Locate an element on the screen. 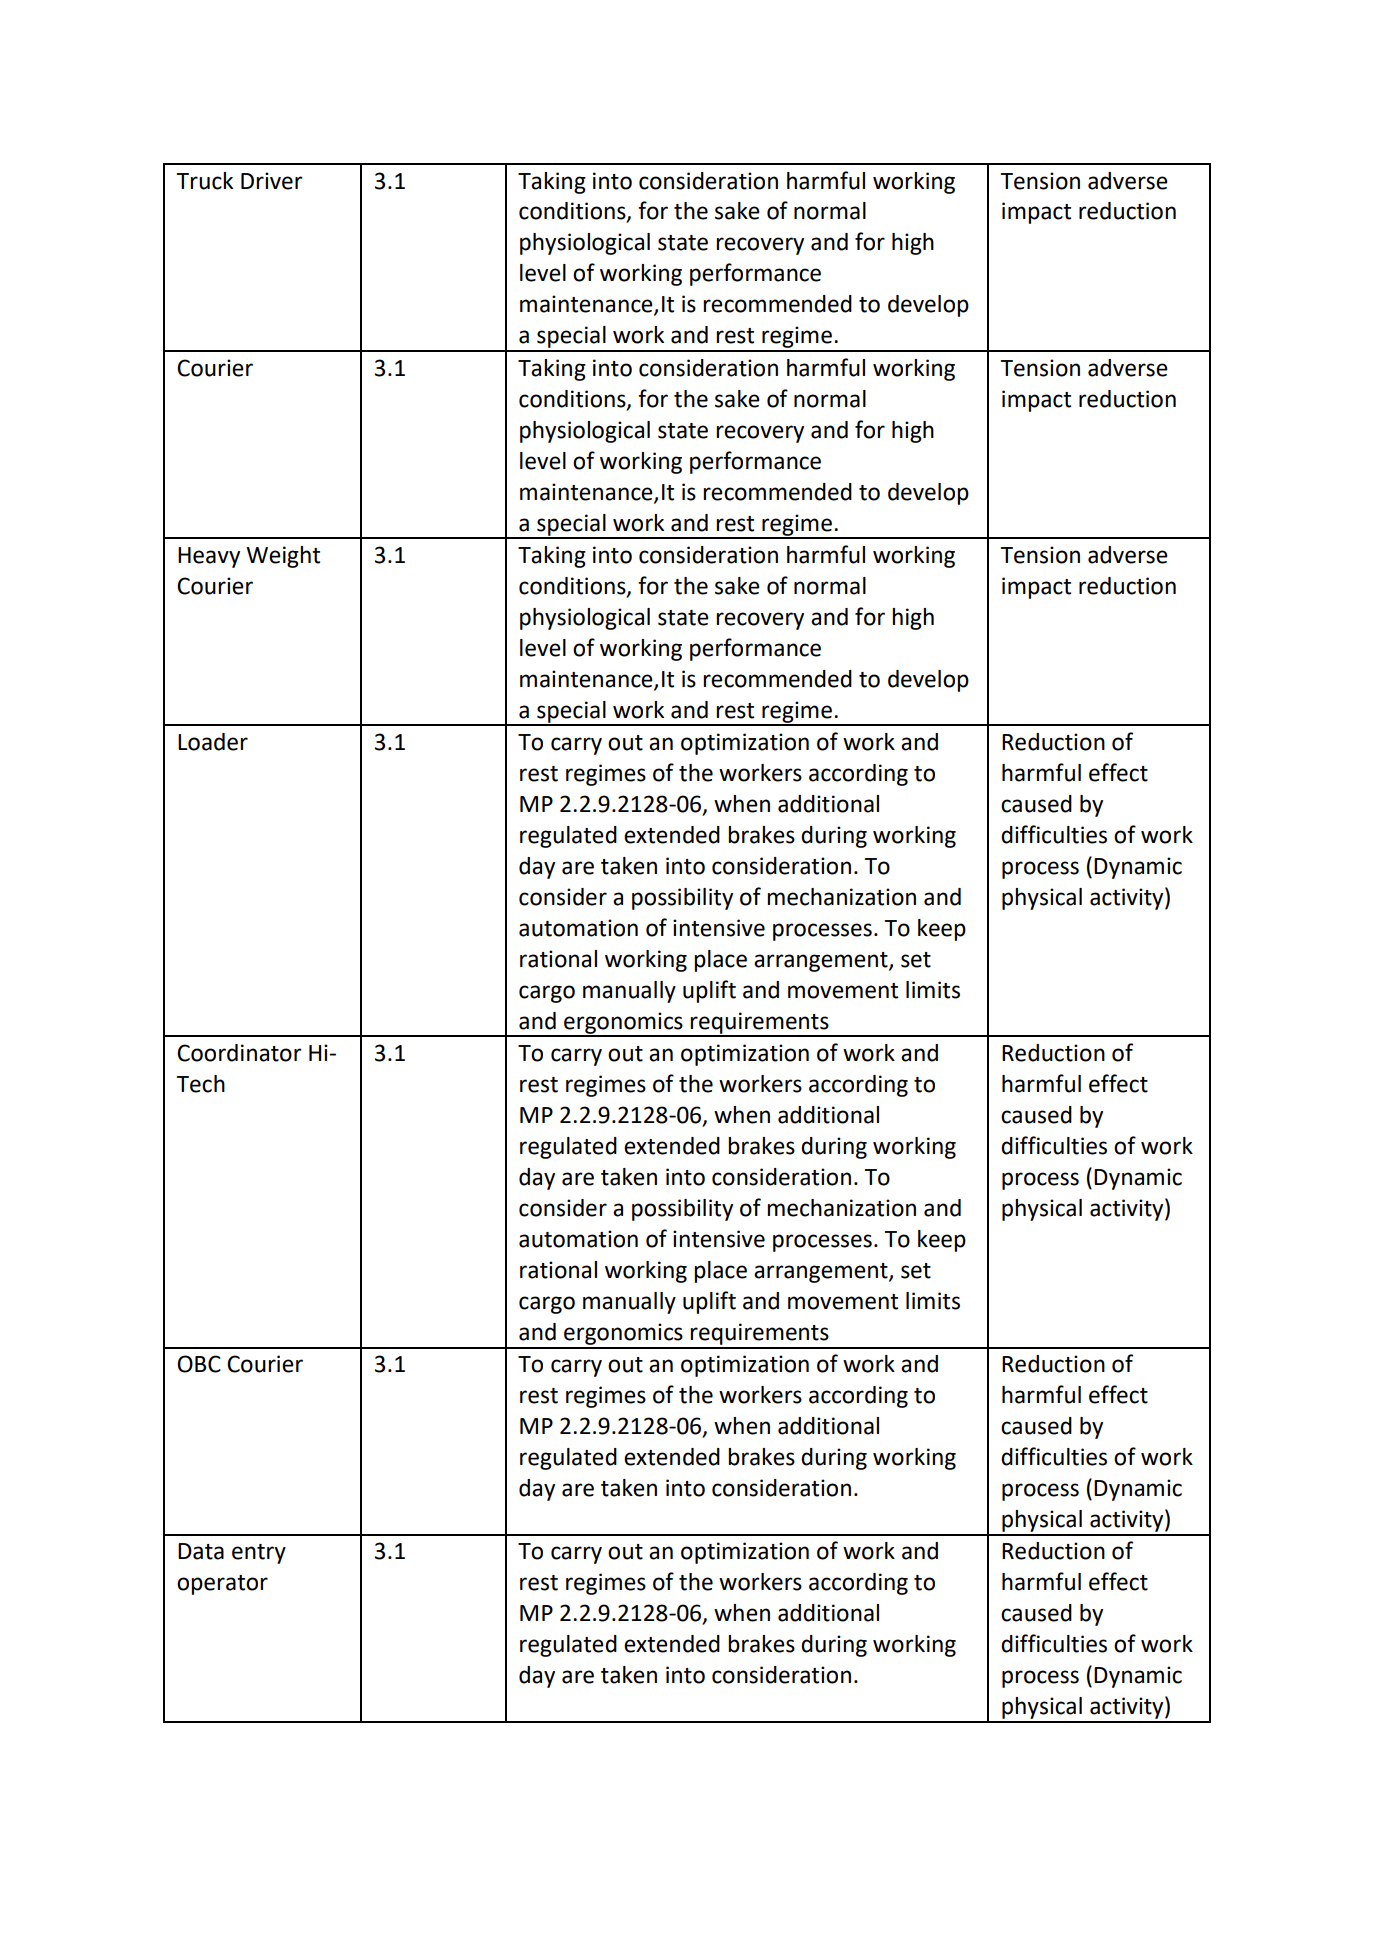 This screenshot has width=1374, height=1943. Loader is located at coordinates (213, 742).
